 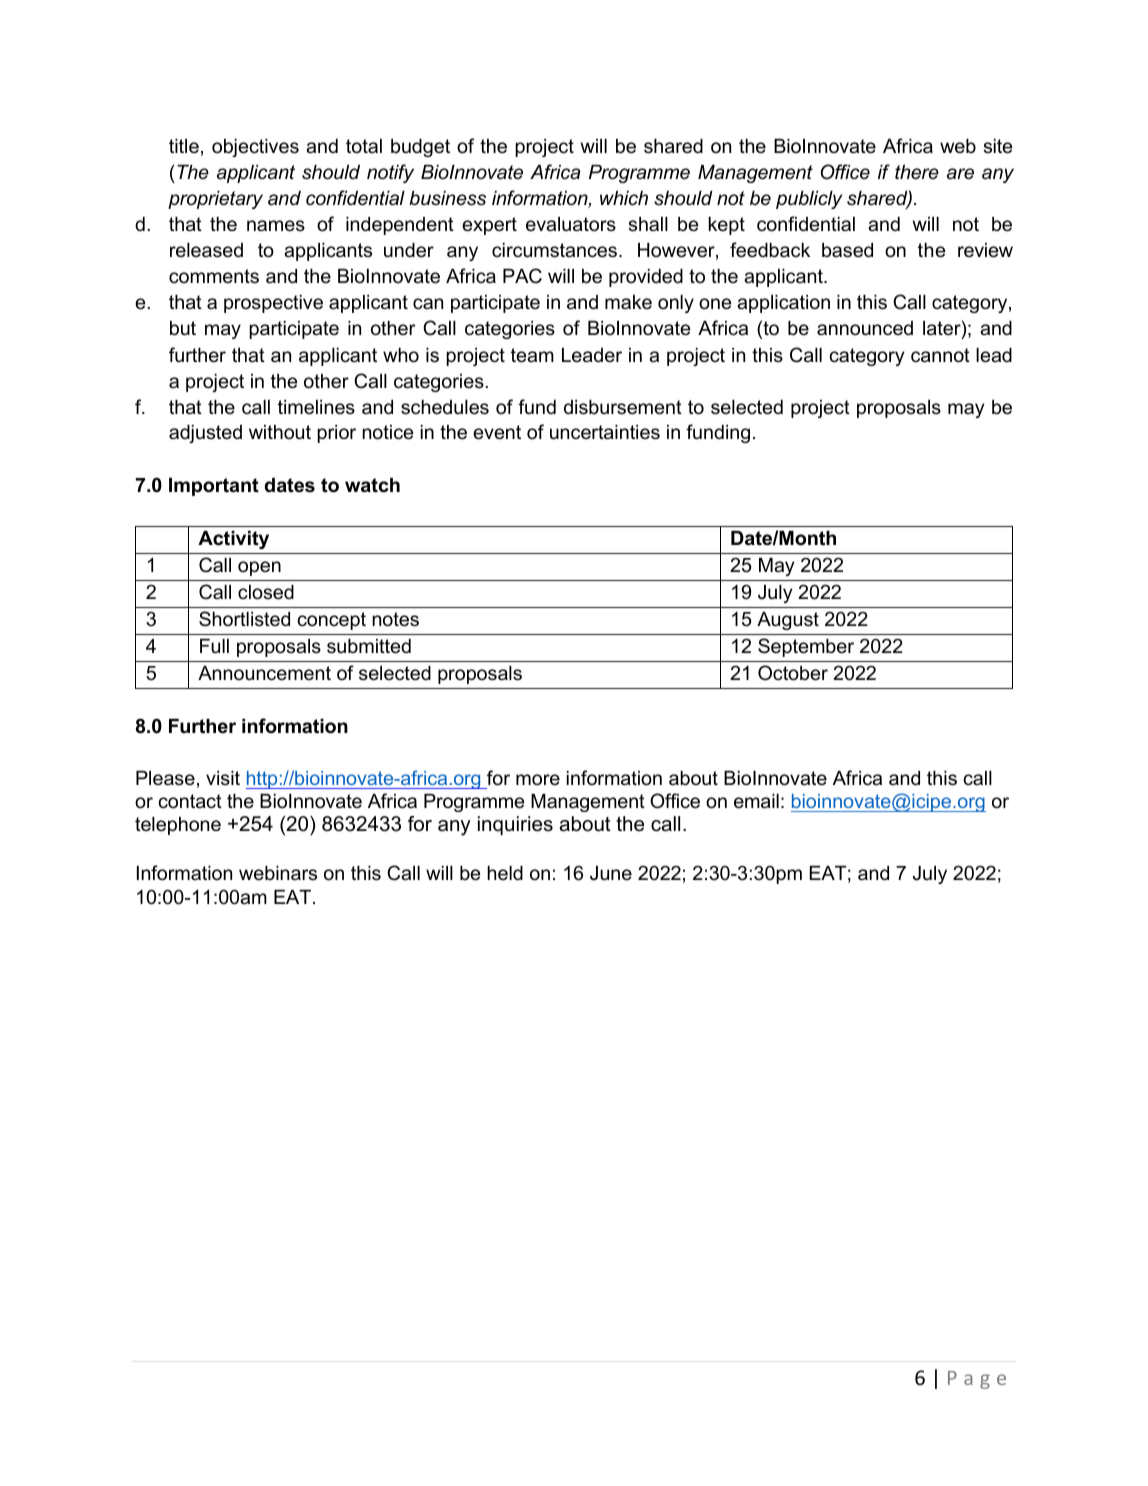 I want to click on webinars, so click(x=278, y=873).
